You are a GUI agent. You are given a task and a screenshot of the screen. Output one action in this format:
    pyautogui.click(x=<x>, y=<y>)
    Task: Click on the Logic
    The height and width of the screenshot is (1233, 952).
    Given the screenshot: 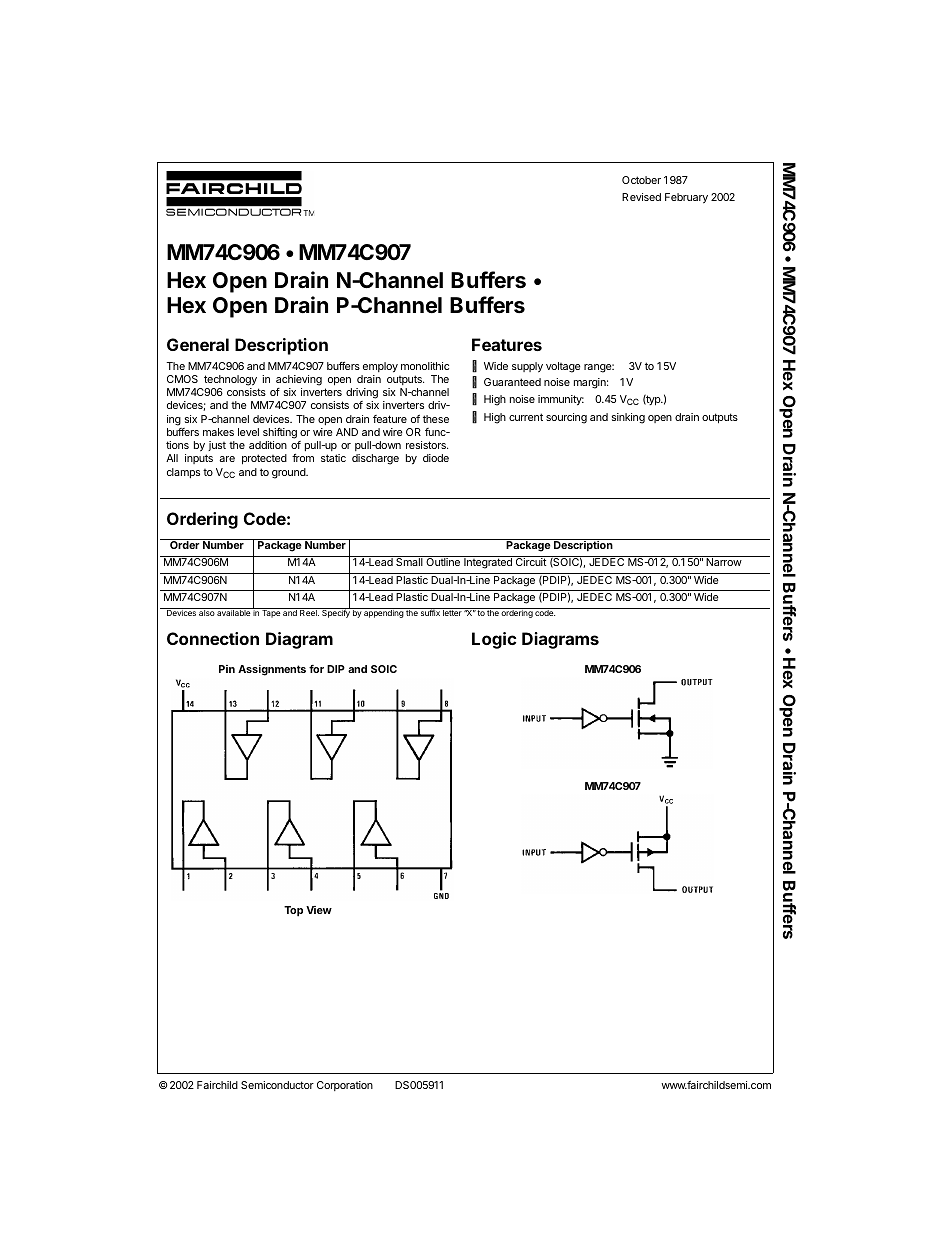 What is the action you would take?
    pyautogui.click(x=494, y=640)
